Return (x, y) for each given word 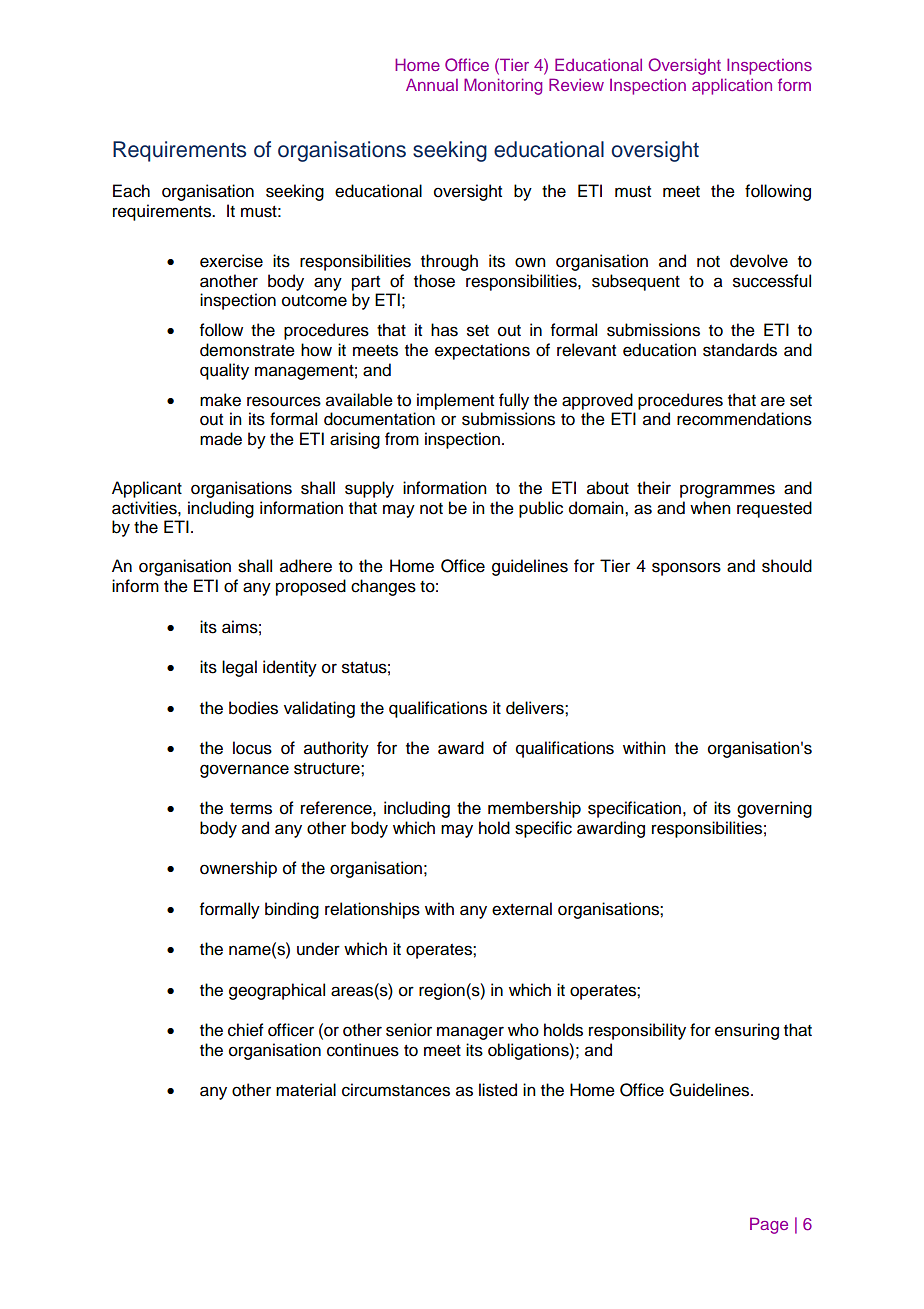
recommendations (744, 419)
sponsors (686, 569)
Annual (432, 84)
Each (131, 191)
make (220, 400)
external (522, 909)
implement (455, 401)
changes (383, 587)
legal (239, 668)
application (732, 86)
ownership (238, 869)
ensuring (747, 1031)
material (306, 1090)
